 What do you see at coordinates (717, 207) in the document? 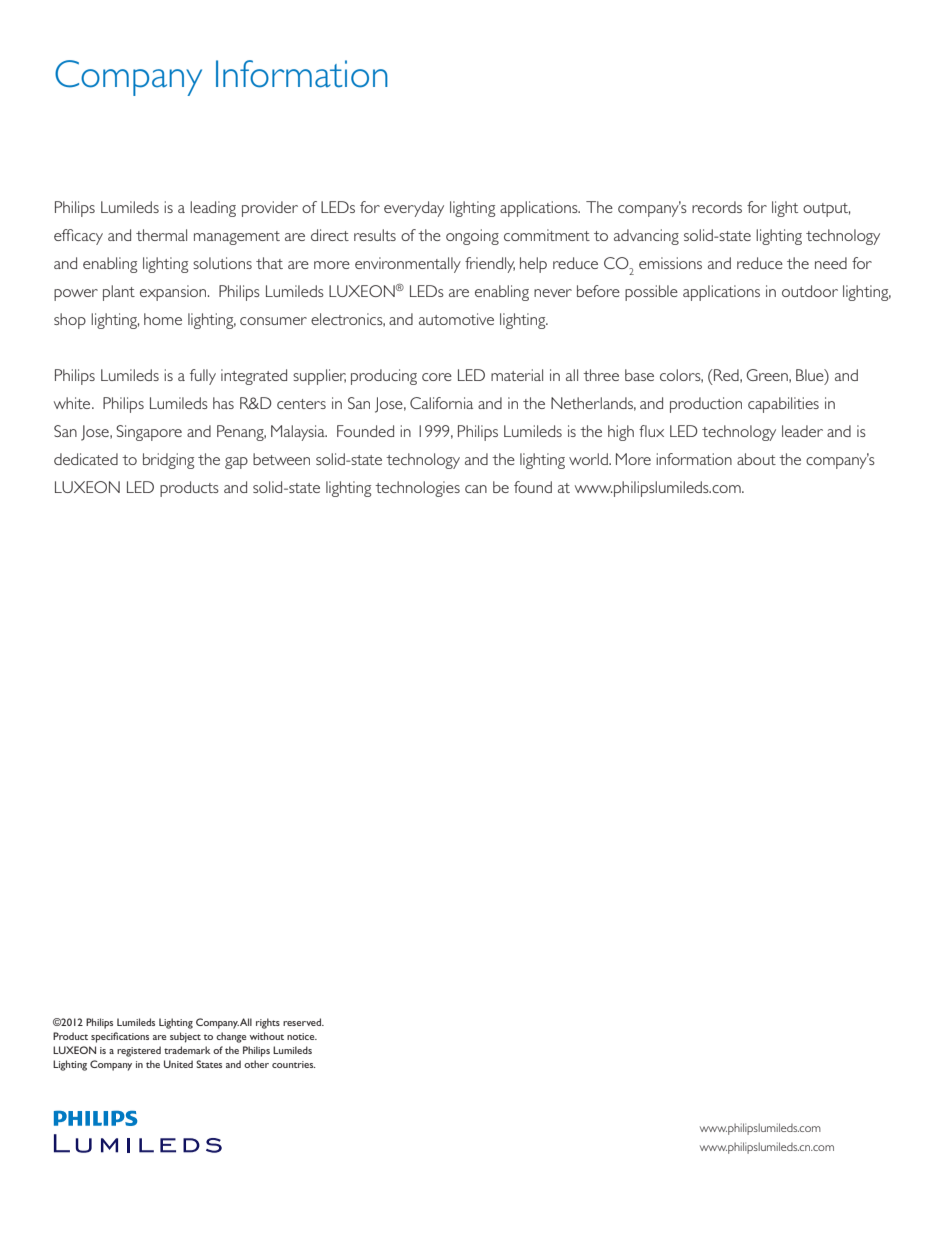
I see `records` at bounding box center [717, 207].
